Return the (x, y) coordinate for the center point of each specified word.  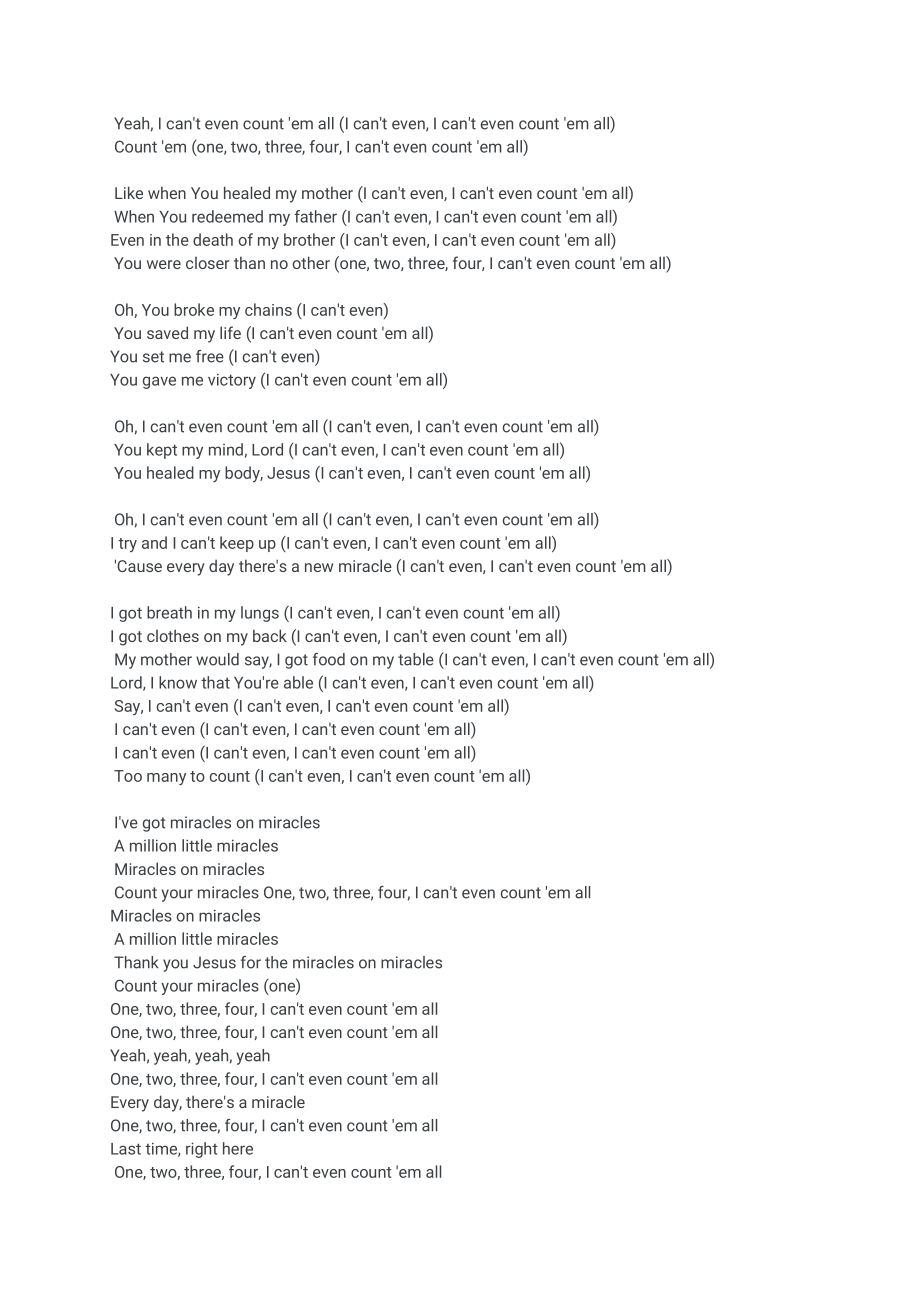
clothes (173, 635)
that (215, 682)
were (164, 264)
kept (162, 451)
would (217, 659)
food (329, 659)
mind (226, 449)
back (270, 635)
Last (126, 1149)
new (319, 567)
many (166, 779)
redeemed (227, 216)
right (201, 1150)
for (251, 962)
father (315, 216)
